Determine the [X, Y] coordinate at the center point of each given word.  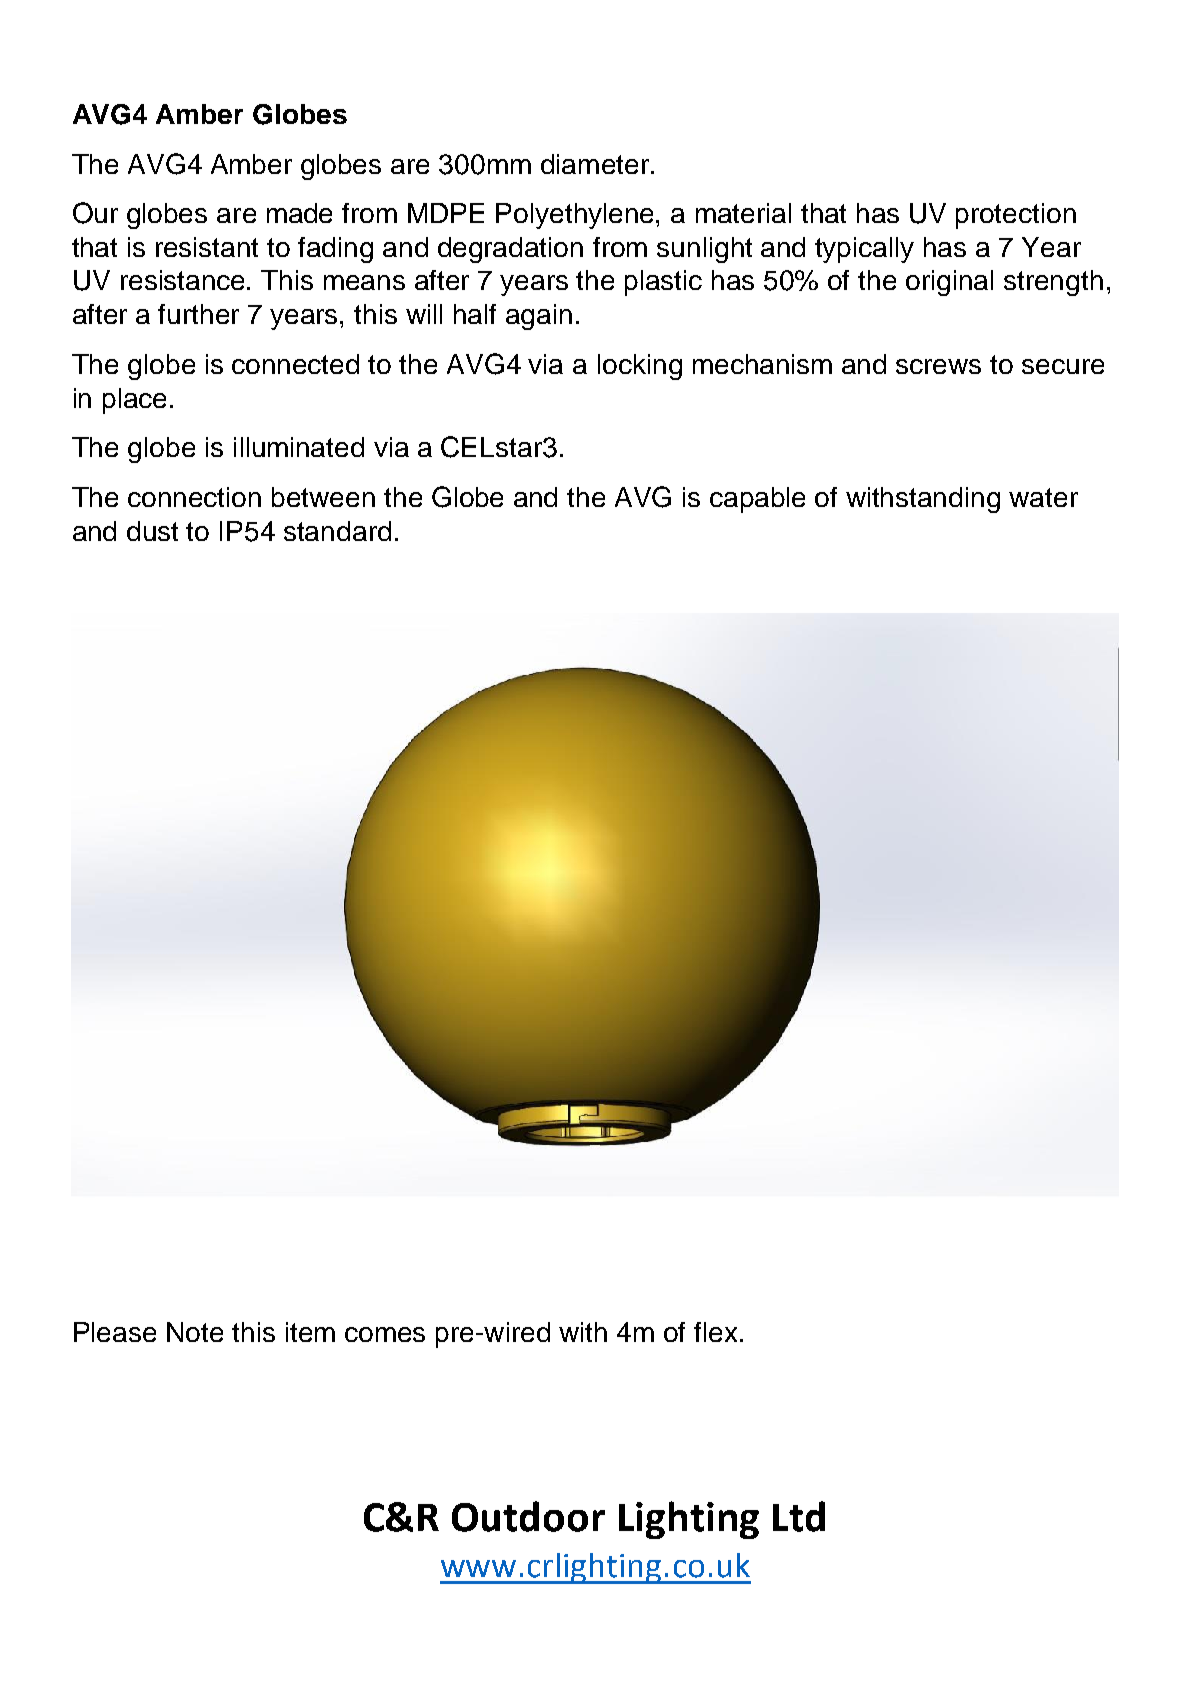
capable [757, 500]
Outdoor [528, 1516]
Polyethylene [574, 216]
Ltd [799, 1516]
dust [152, 531]
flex [715, 1332]
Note [195, 1332]
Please [115, 1332]
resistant [207, 247]
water [1043, 497]
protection [1016, 216]
